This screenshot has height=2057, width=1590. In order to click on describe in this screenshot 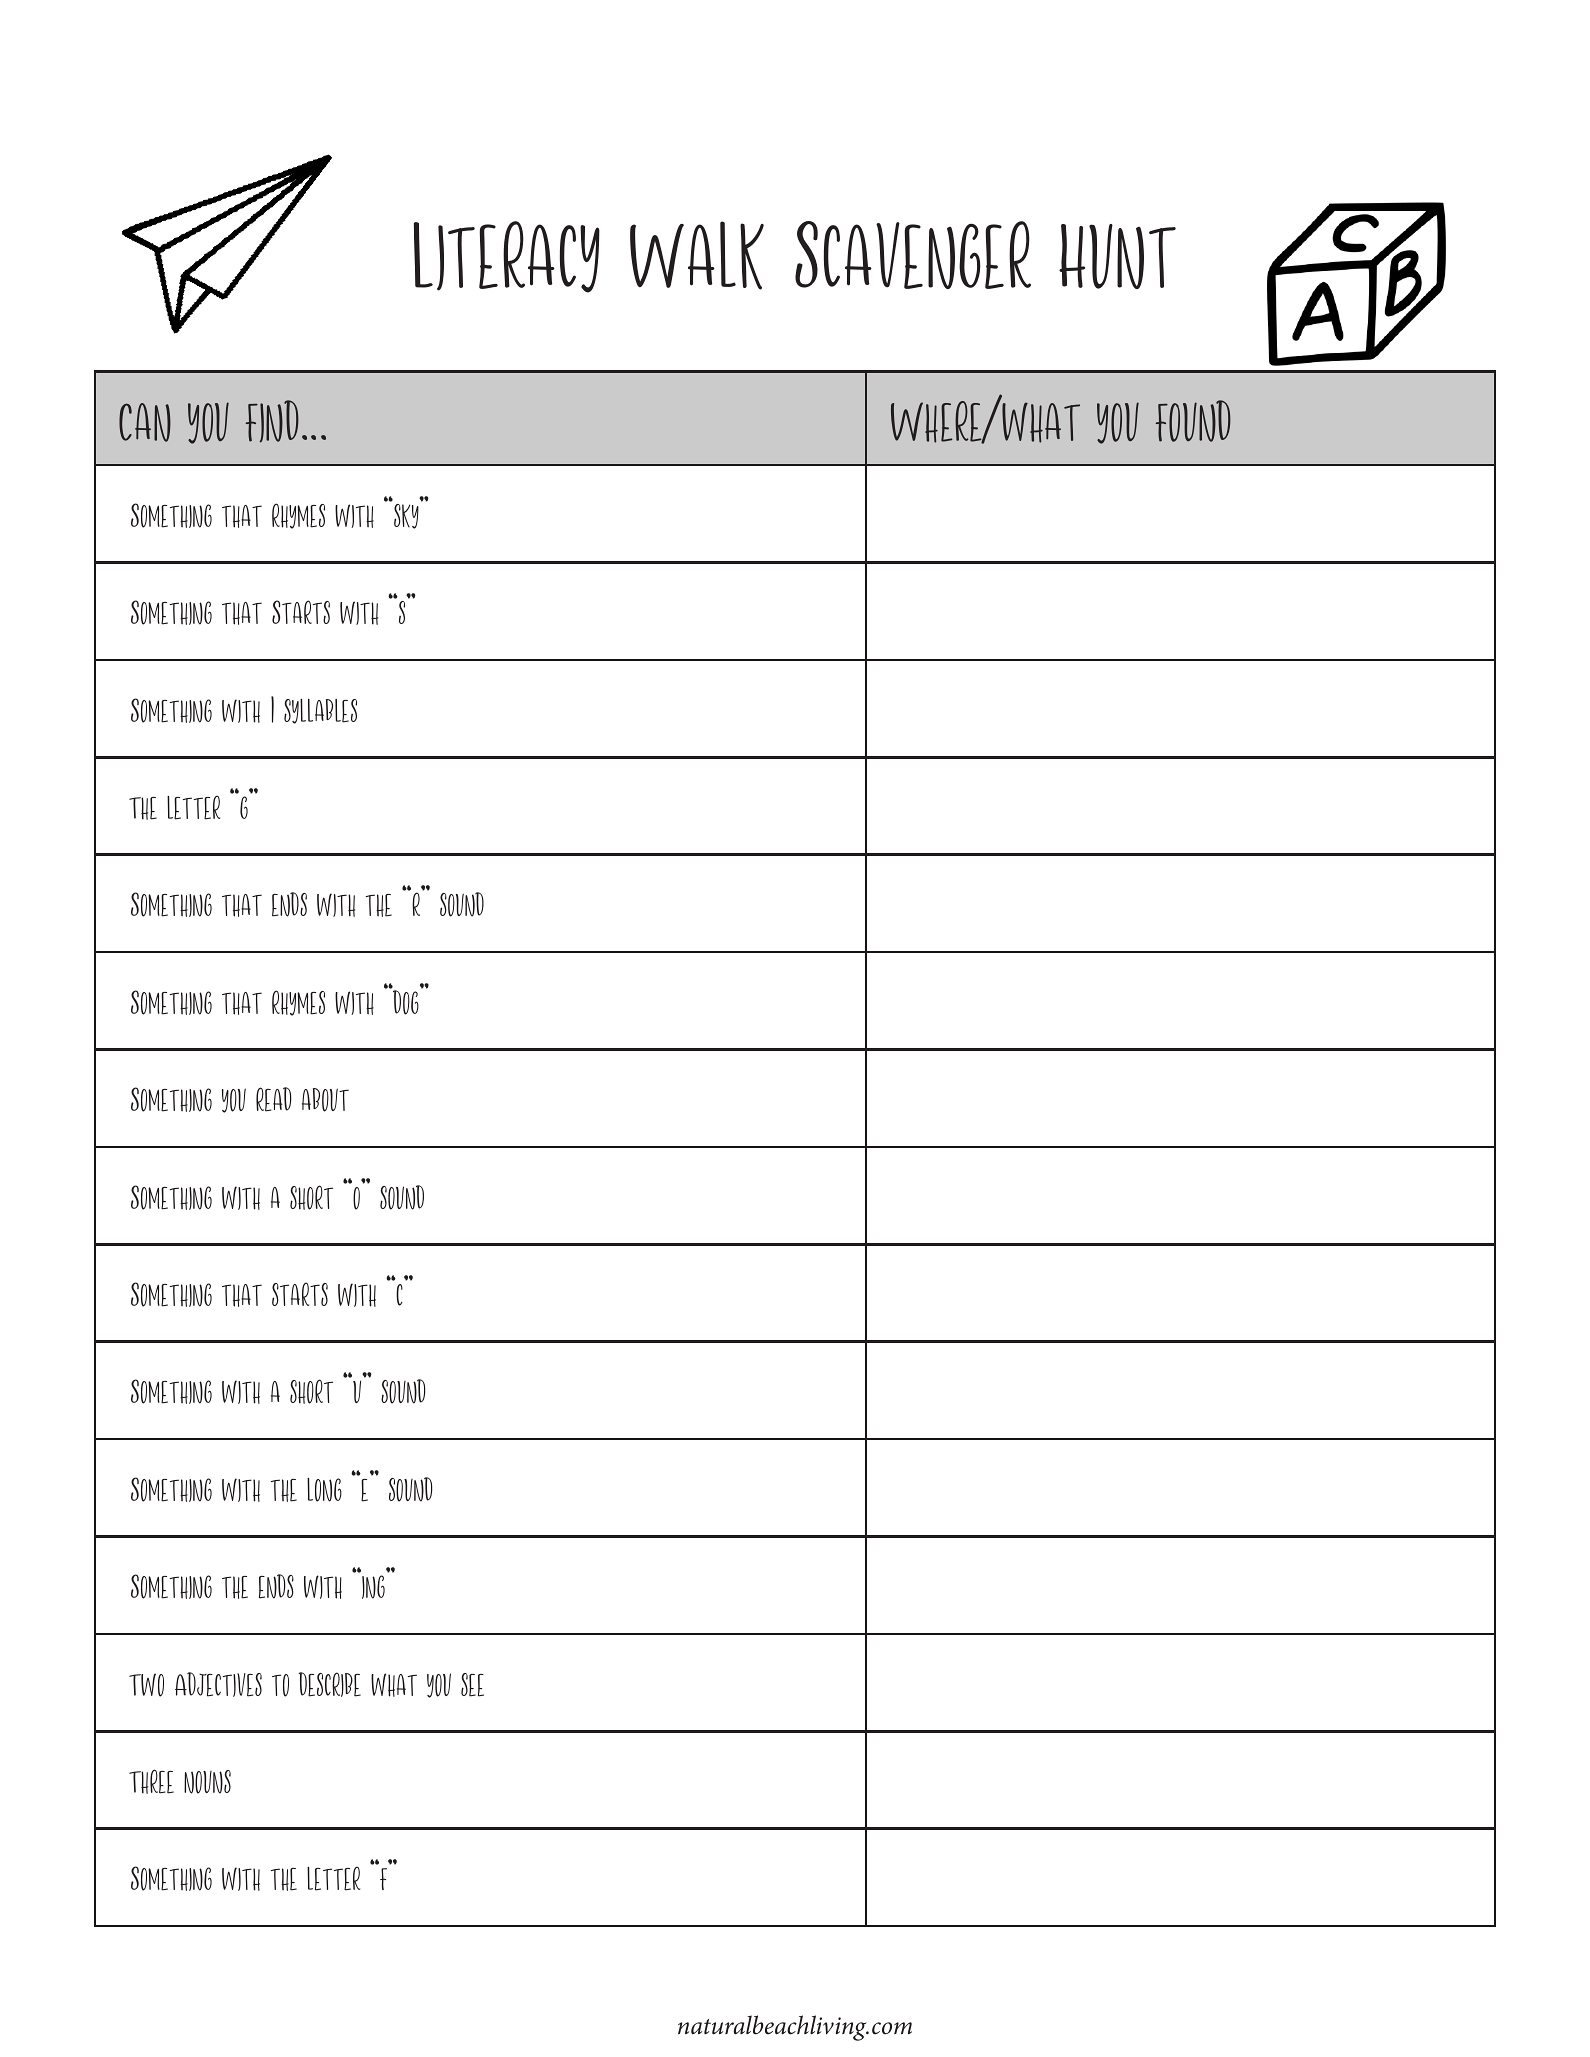, I will do `click(329, 1684)`.
